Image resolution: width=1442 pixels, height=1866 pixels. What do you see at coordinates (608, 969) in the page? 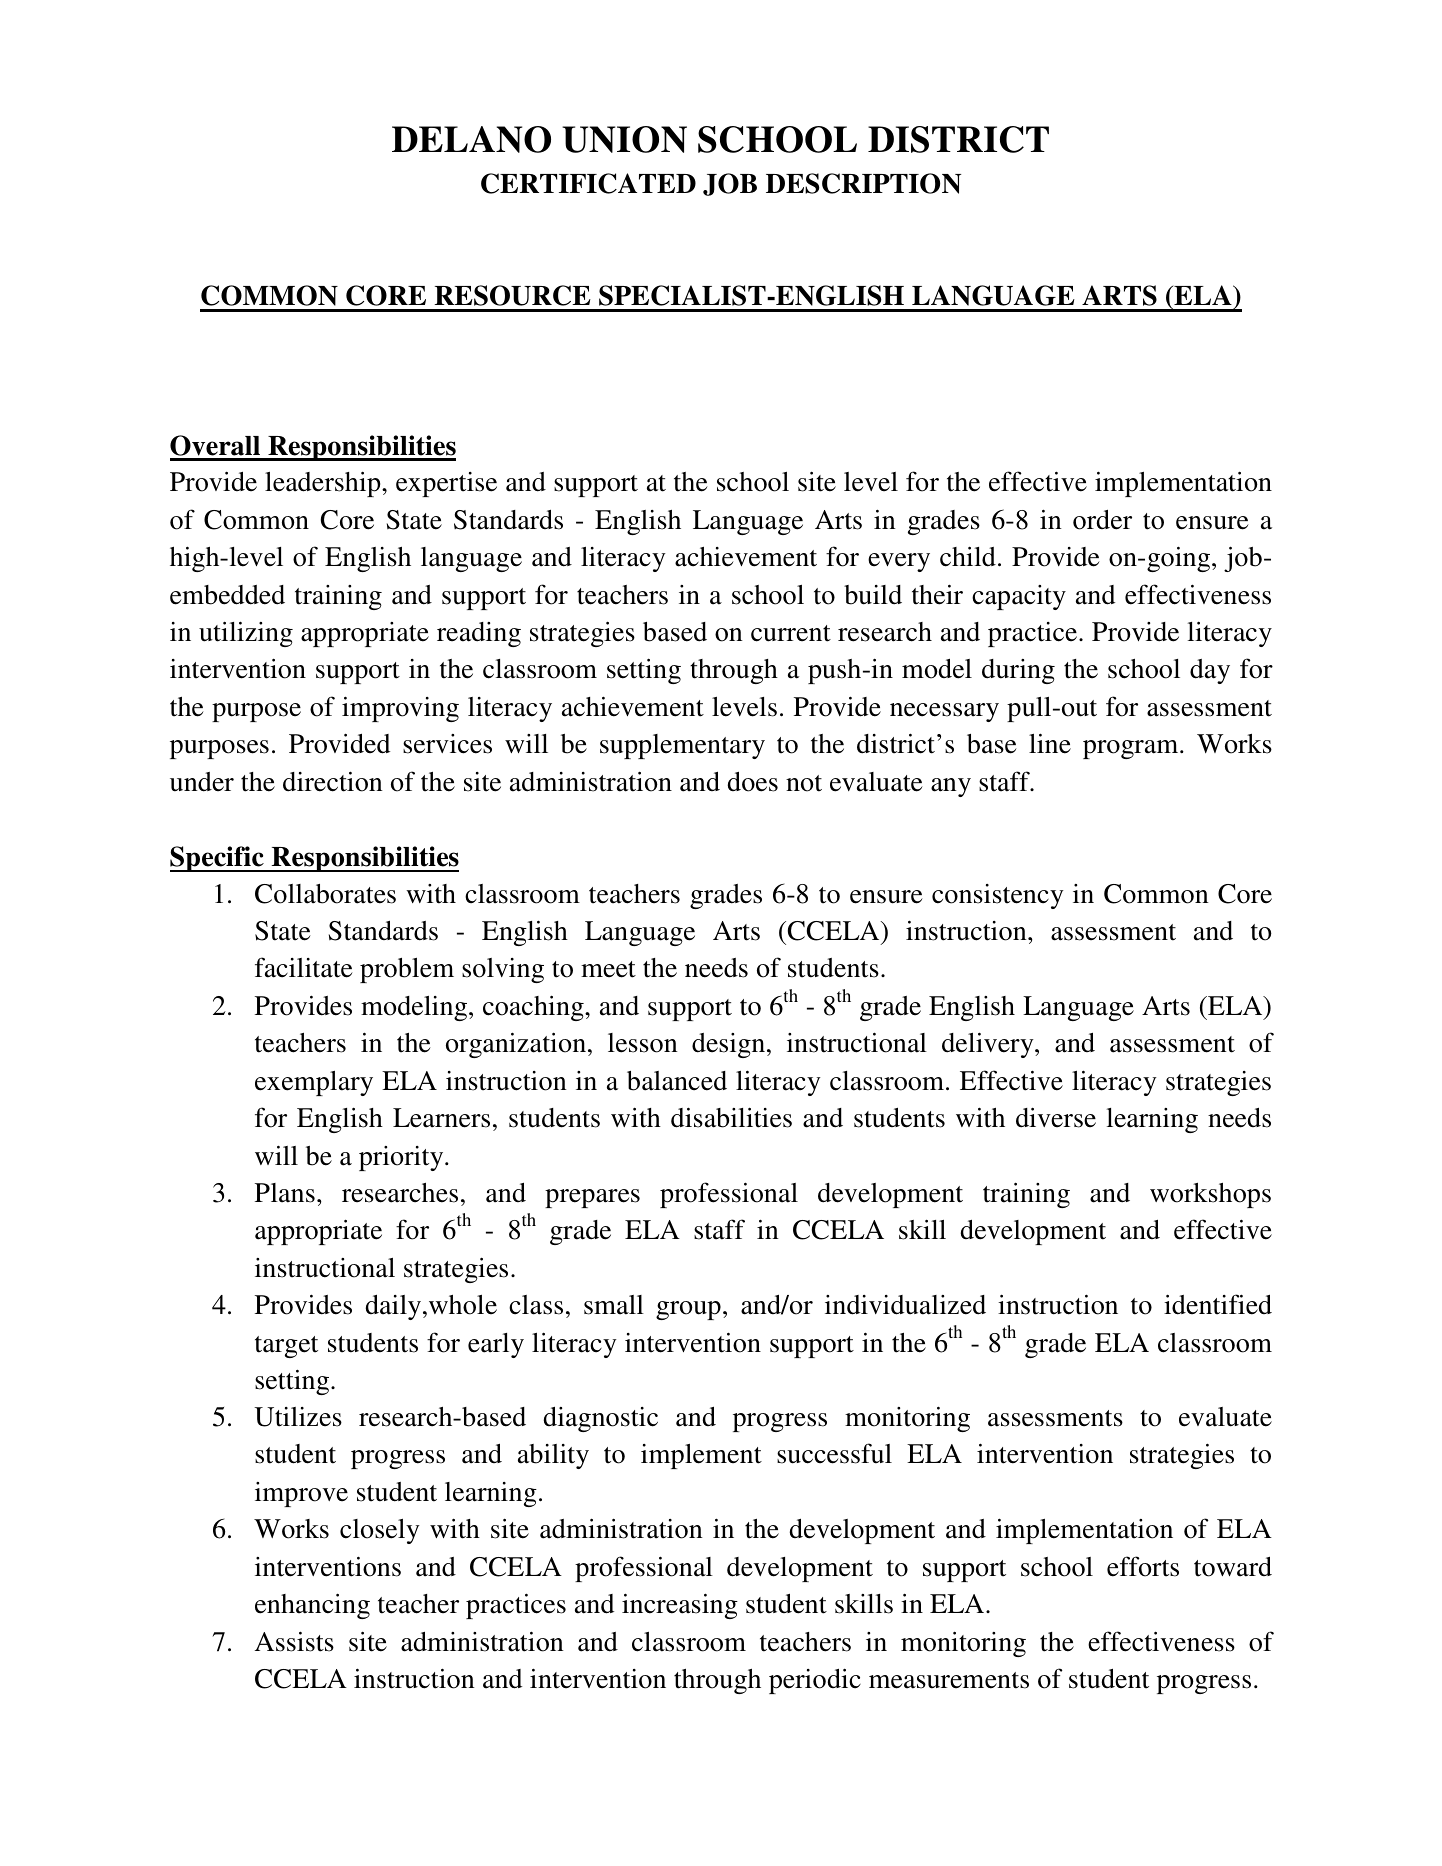
I see `meet` at bounding box center [608, 969].
